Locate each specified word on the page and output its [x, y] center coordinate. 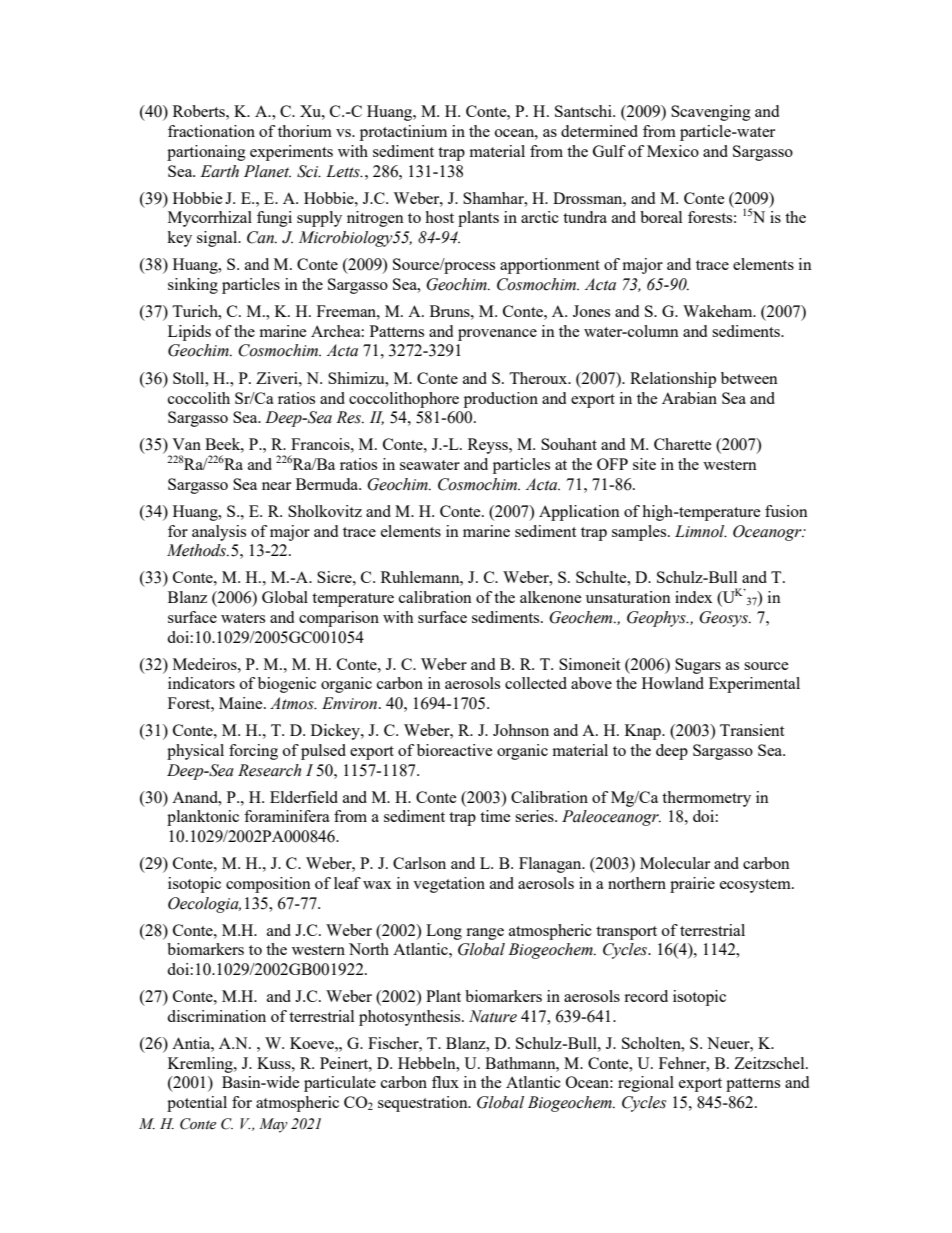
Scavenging [711, 113]
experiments [291, 153]
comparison [339, 619]
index [693, 597]
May [273, 1125]
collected [536, 683]
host [439, 217]
